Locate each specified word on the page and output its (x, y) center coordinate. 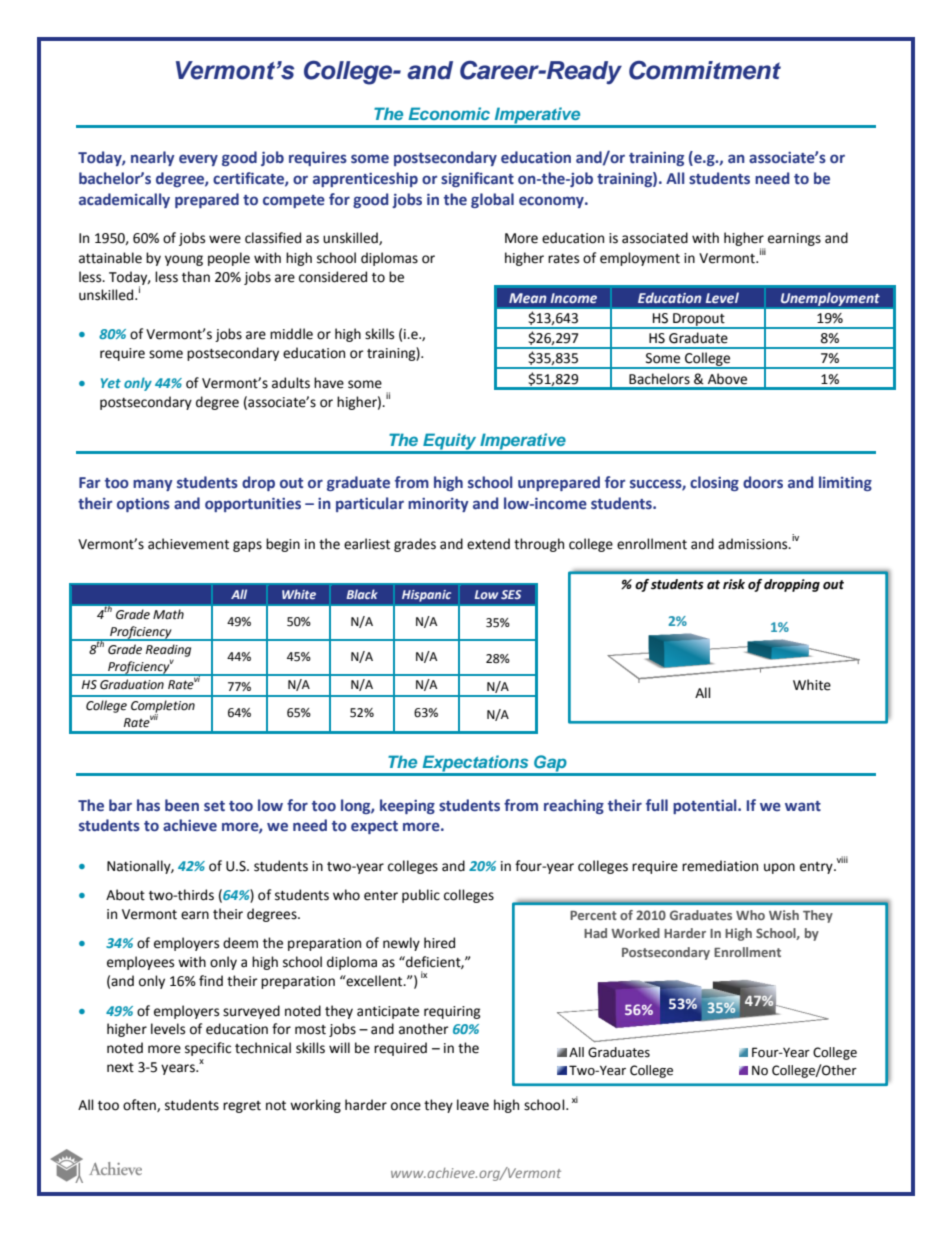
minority (438, 505)
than (196, 277)
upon (779, 868)
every (198, 160)
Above (727, 379)
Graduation (132, 684)
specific (208, 1049)
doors (763, 482)
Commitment (705, 70)
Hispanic (426, 596)
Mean (528, 298)
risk (734, 584)
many (153, 485)
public (421, 896)
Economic (449, 113)
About (125, 895)
